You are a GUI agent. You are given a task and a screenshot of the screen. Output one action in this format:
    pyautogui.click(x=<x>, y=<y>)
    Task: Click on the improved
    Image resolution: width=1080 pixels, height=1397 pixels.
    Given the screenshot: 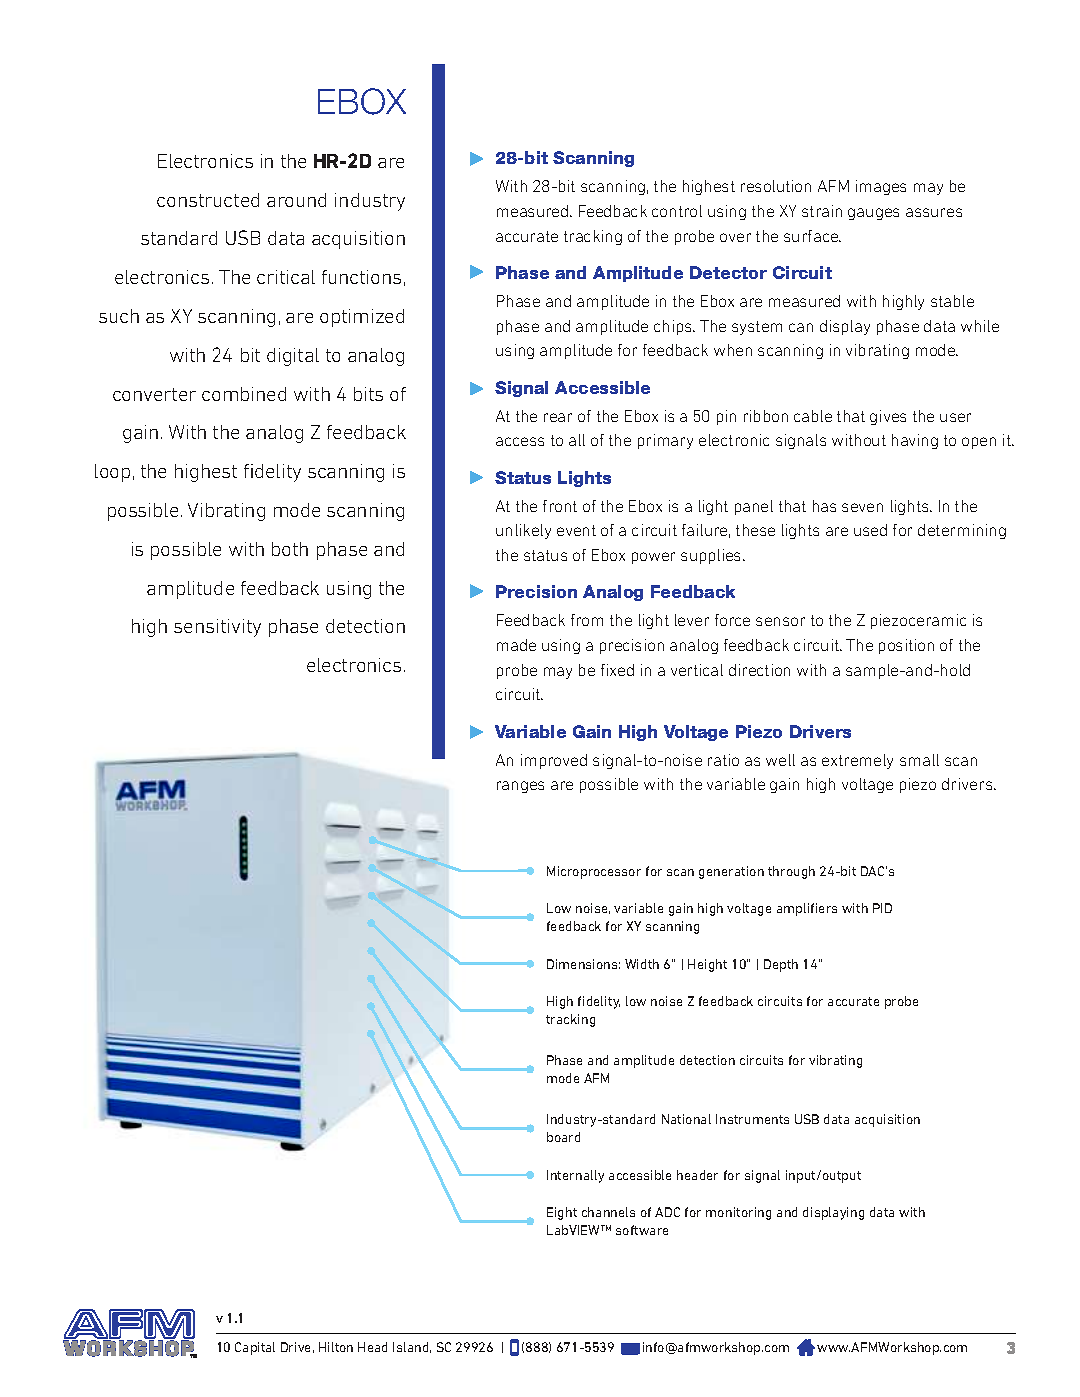 What is the action you would take?
    pyautogui.click(x=554, y=761)
